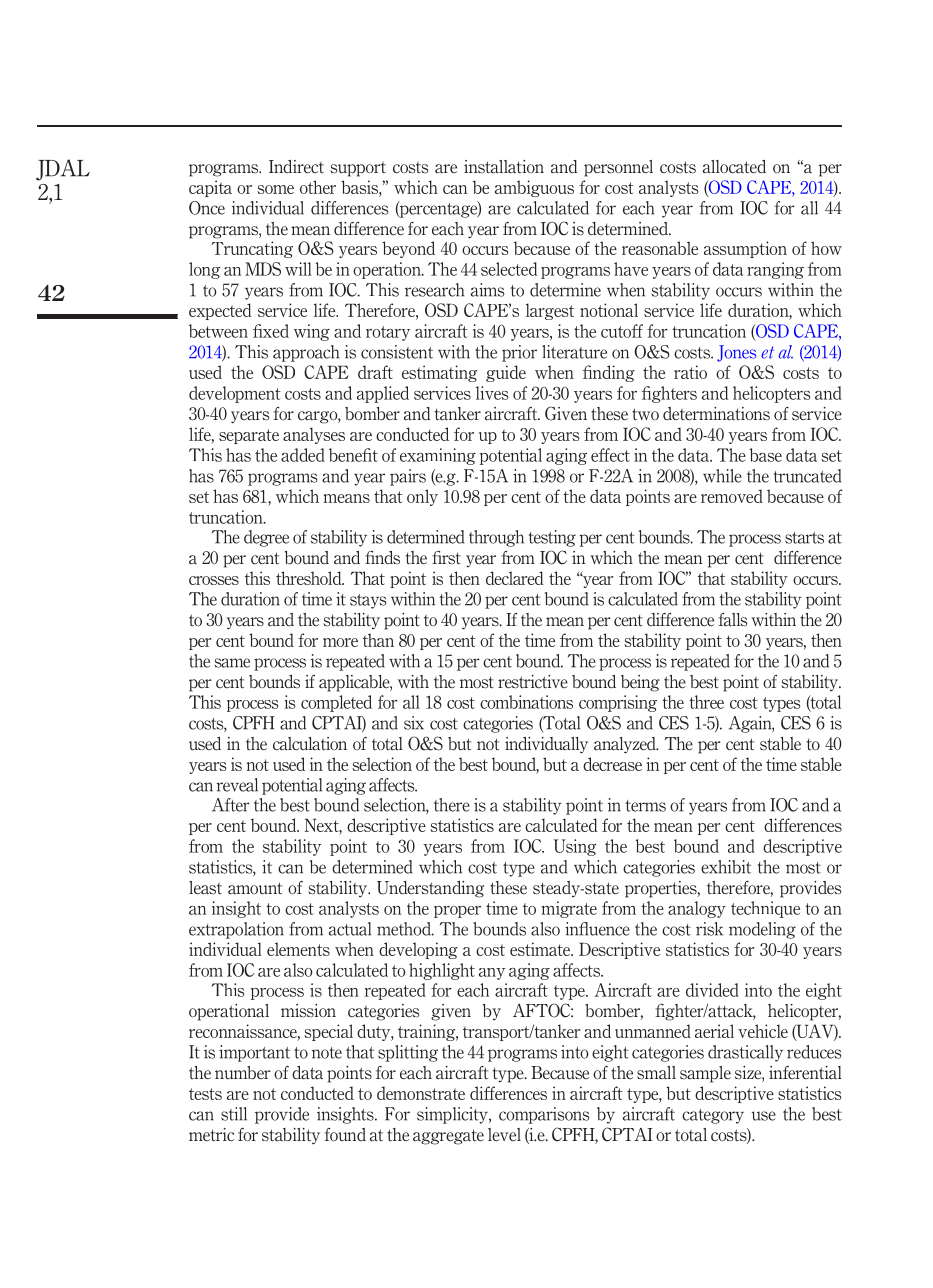  Describe the element at coordinates (249, 436) in the page. I see `separate` at that location.
